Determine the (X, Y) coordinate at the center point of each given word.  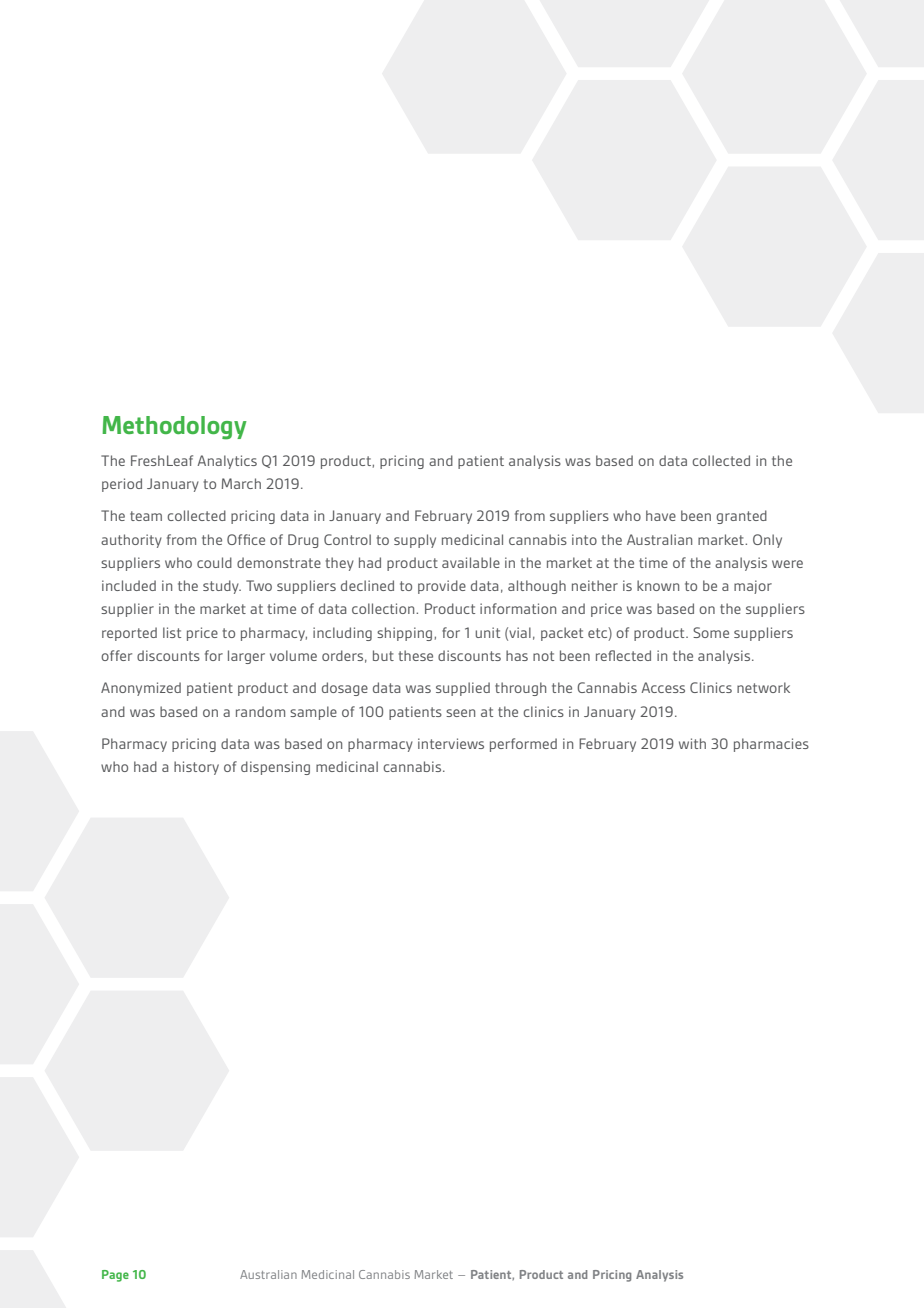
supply (415, 541)
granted (741, 517)
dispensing (275, 768)
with (692, 743)
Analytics (227, 462)
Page (115, 1276)
